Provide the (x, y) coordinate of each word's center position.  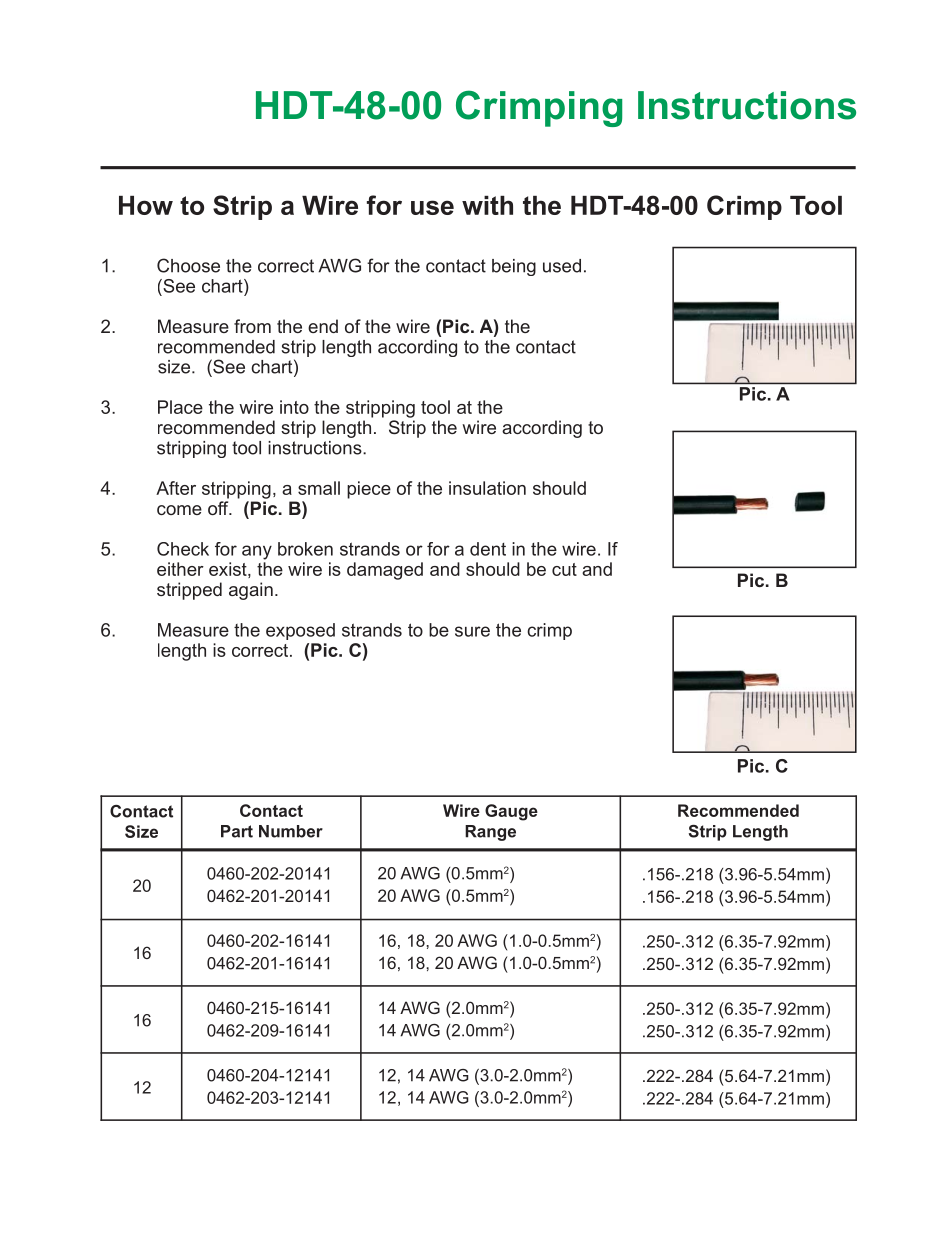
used (562, 266)
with (487, 205)
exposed (300, 631)
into (294, 407)
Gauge (511, 812)
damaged (385, 571)
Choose (188, 265)
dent (488, 549)
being (514, 267)
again (251, 591)
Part (237, 831)
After (176, 488)
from (252, 326)
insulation (487, 488)
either (180, 569)
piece (369, 490)
